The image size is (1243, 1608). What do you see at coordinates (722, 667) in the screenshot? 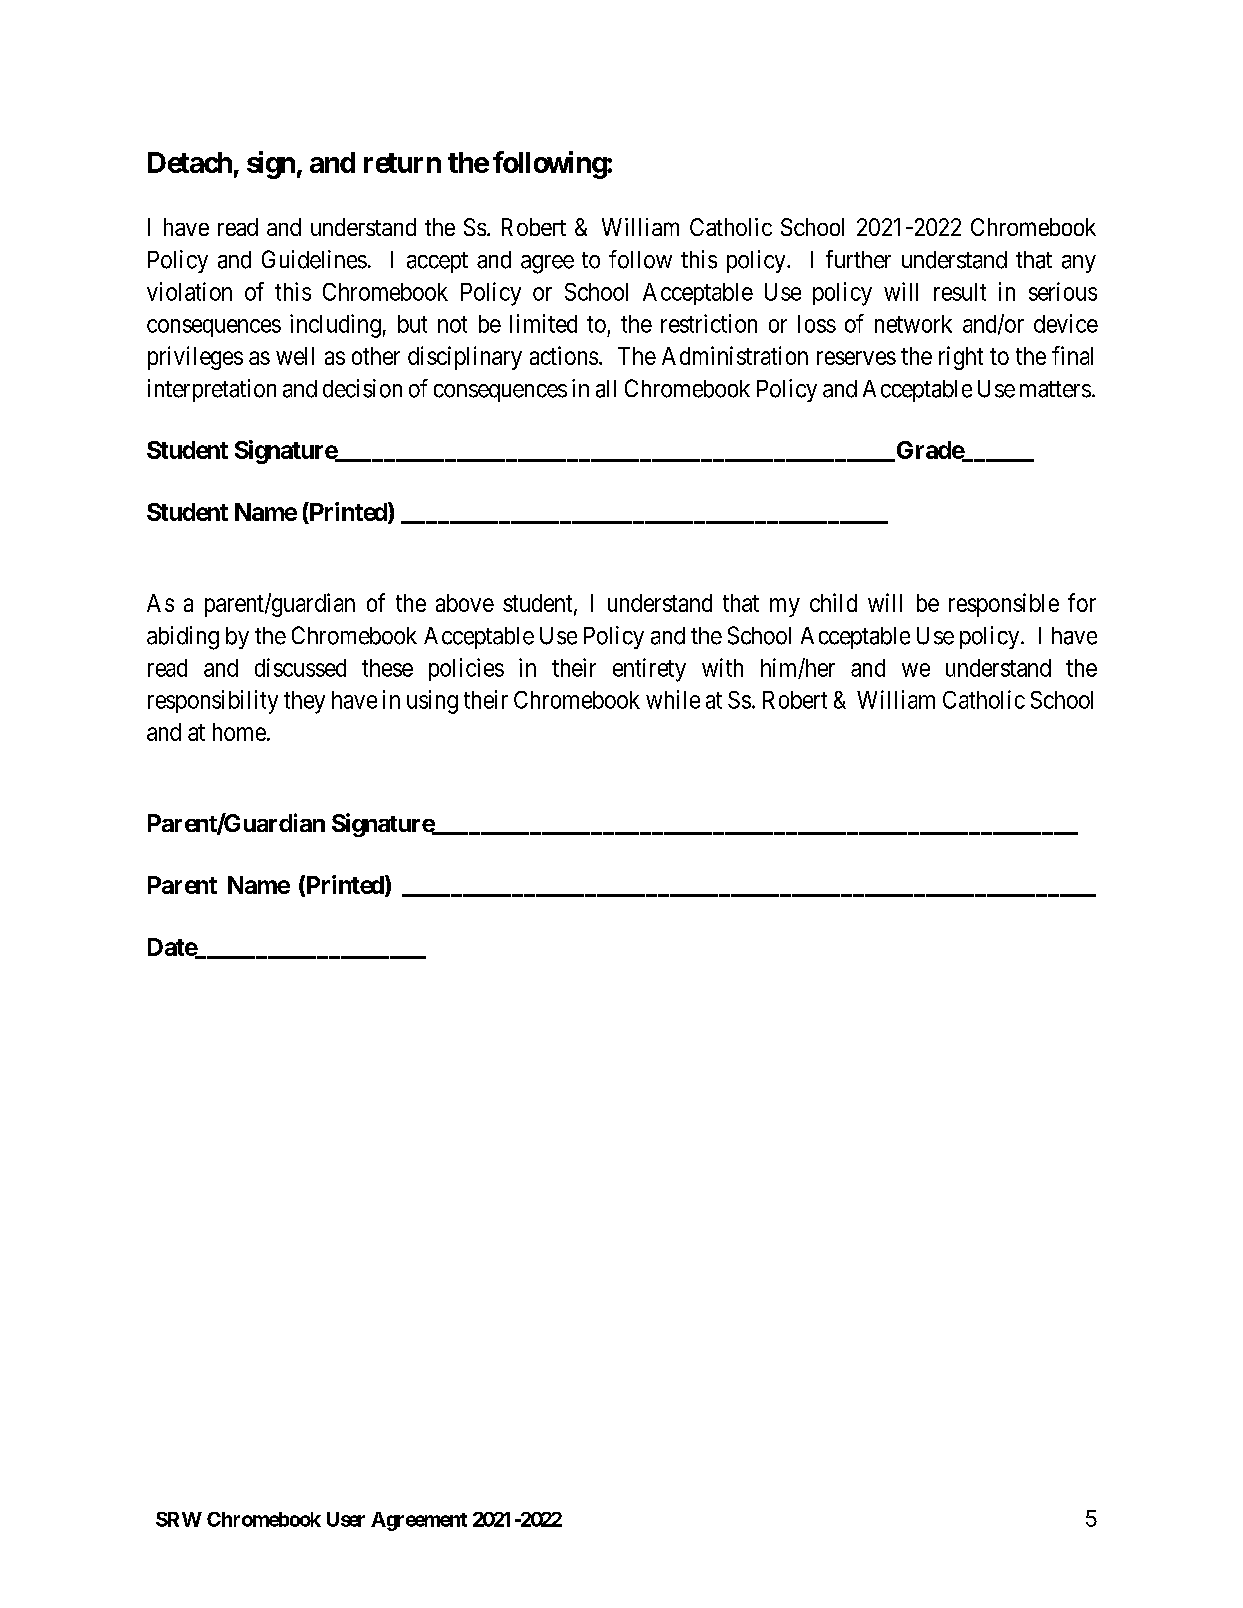
I see `with` at bounding box center [722, 667].
